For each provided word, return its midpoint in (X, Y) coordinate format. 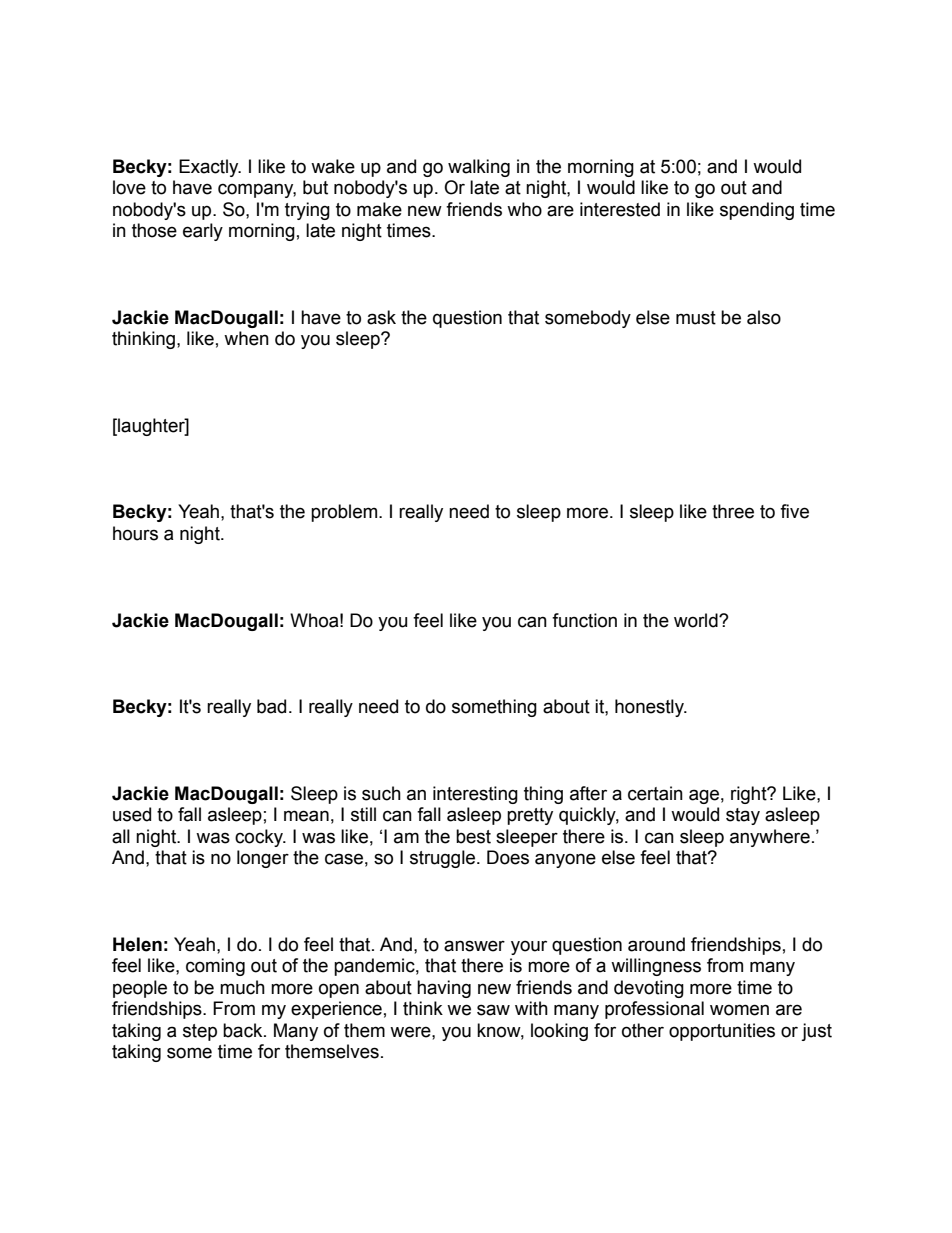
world (697, 620)
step (200, 1032)
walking (479, 168)
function (584, 620)
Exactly (210, 168)
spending (757, 211)
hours (135, 533)
